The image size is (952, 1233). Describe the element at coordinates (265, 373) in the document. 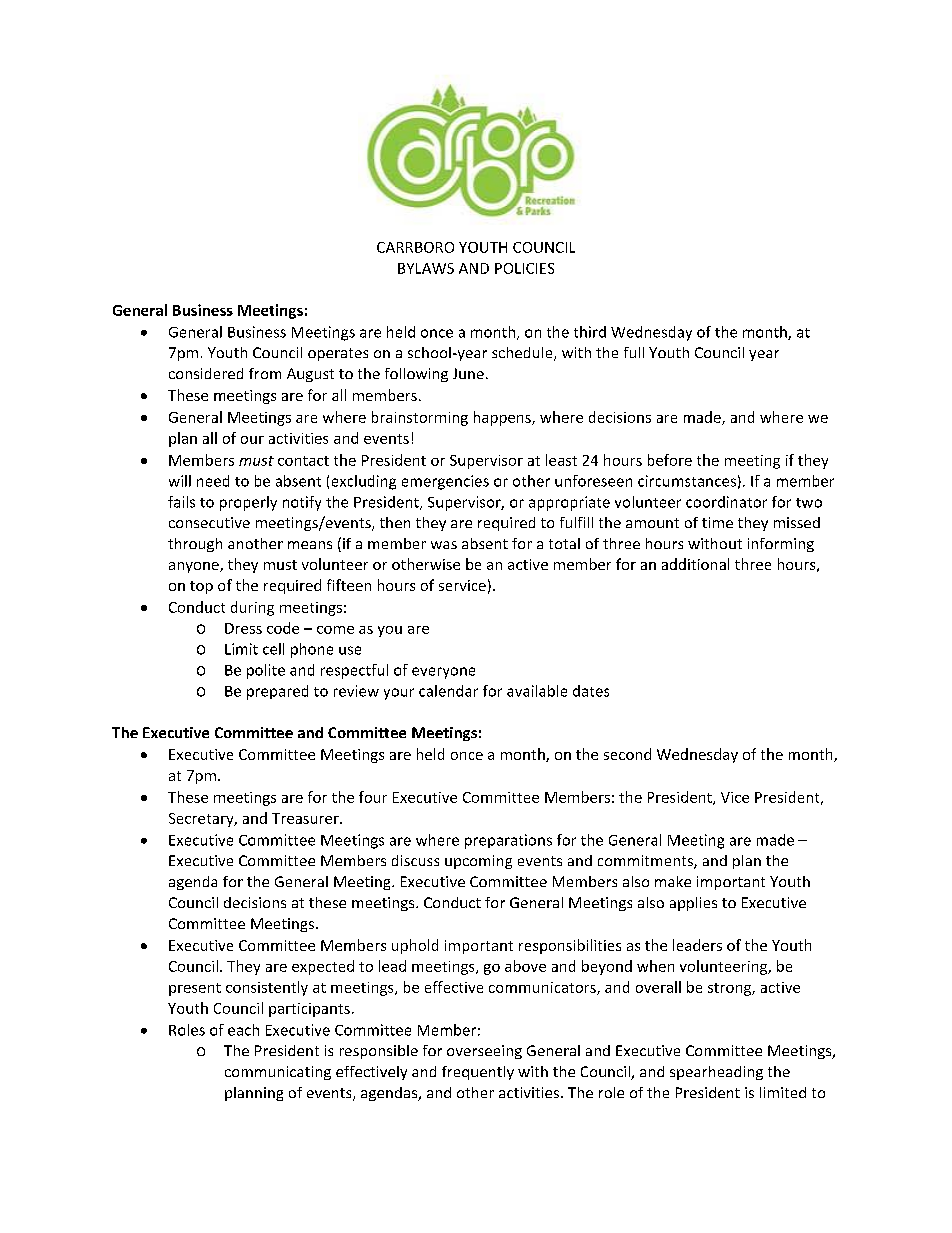

I see `from` at that location.
